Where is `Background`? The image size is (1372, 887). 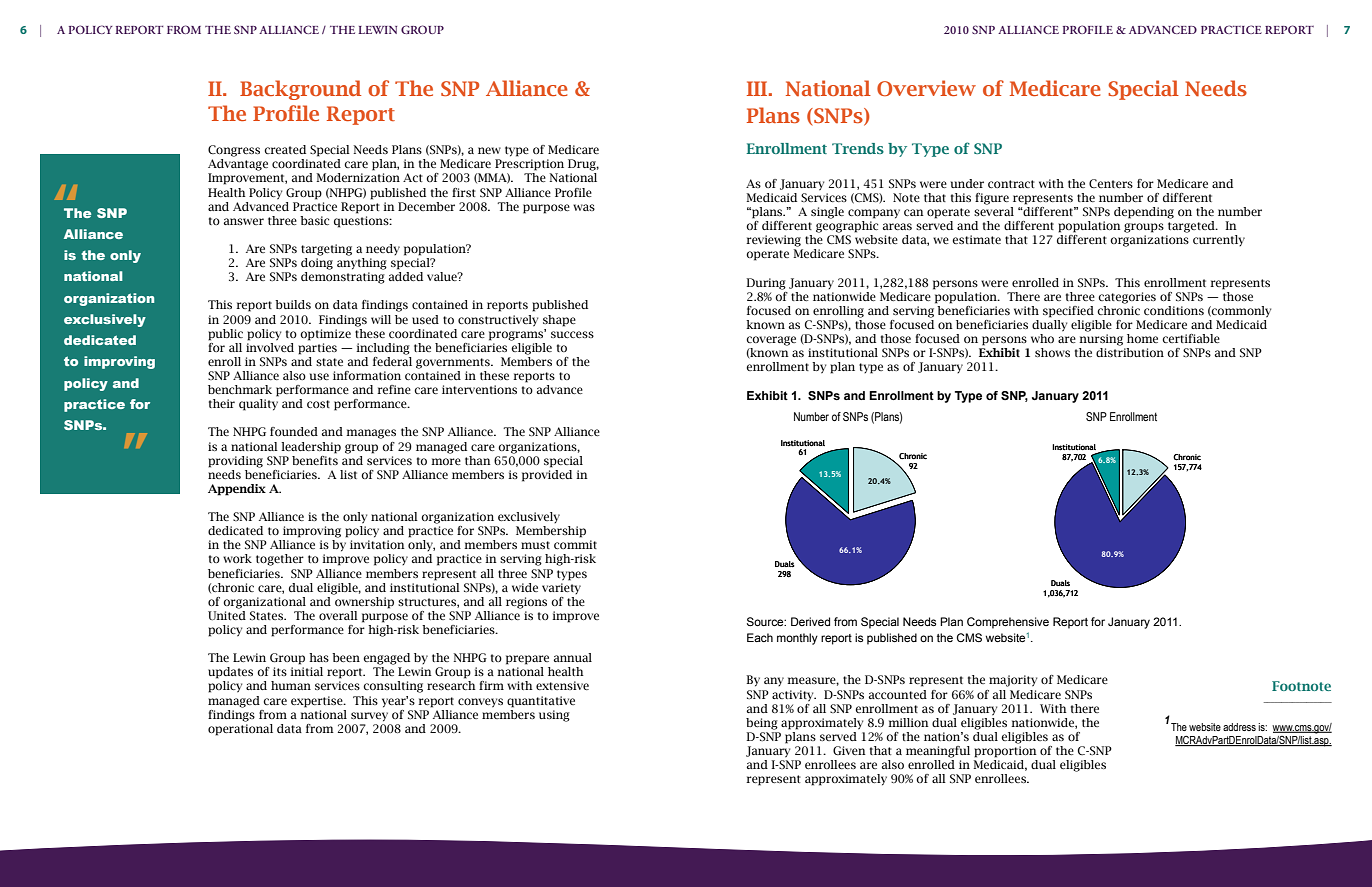
Background is located at coordinates (300, 90).
